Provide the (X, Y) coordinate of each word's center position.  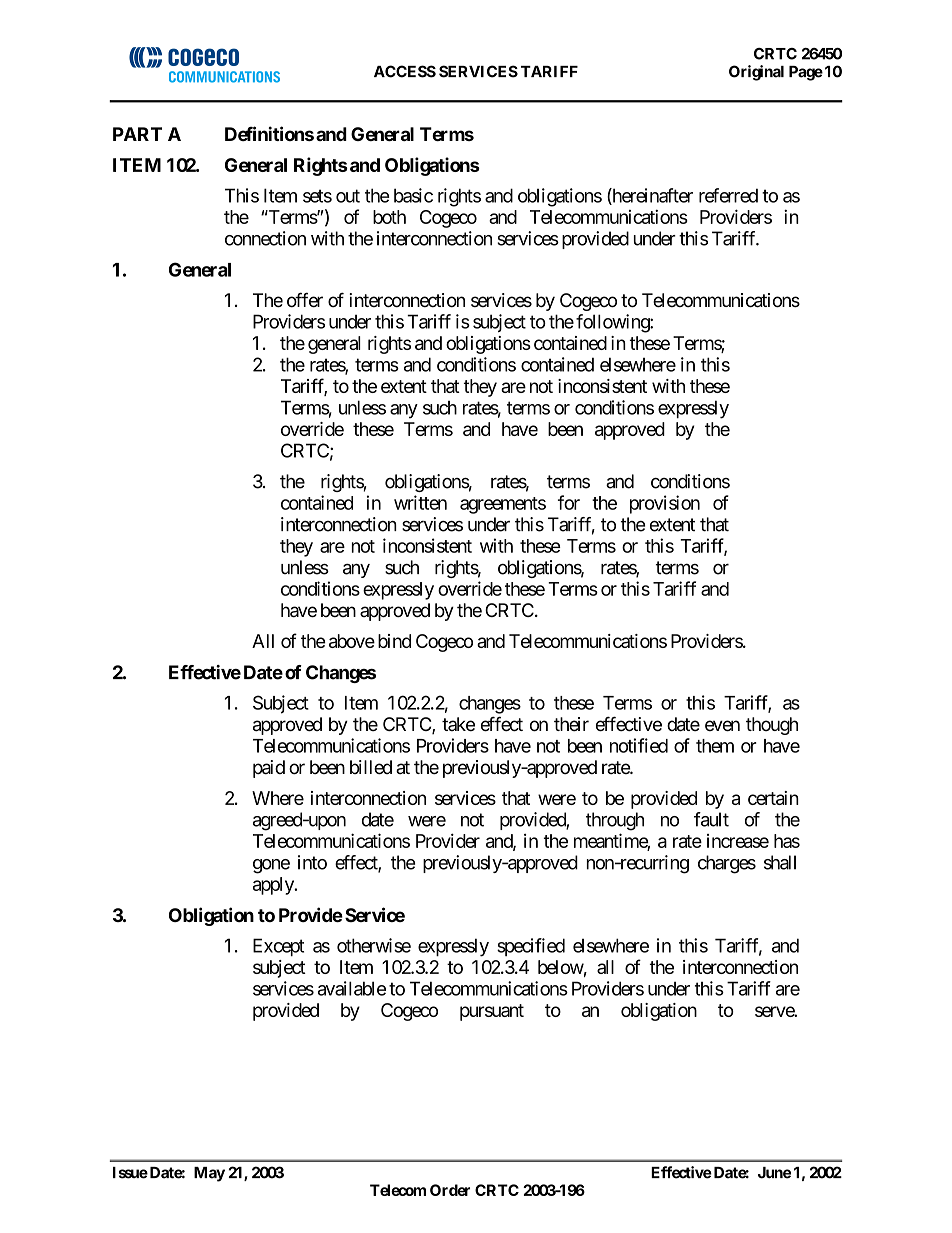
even (722, 726)
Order (450, 1190)
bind (394, 641)
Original (756, 73)
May (209, 1174)
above (352, 641)
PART (137, 134)
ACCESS (405, 71)
